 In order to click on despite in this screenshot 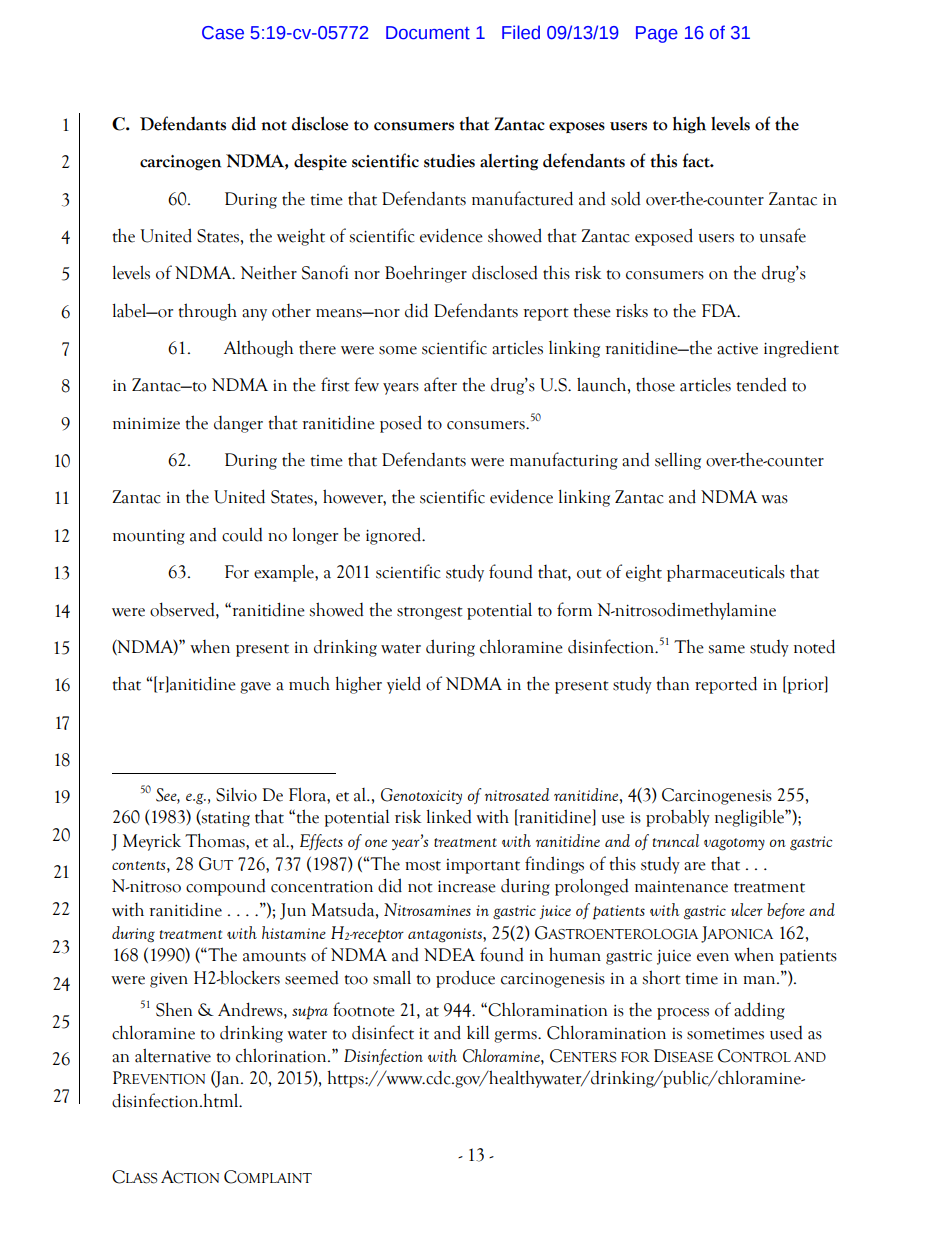, I will do `click(320, 162)`.
